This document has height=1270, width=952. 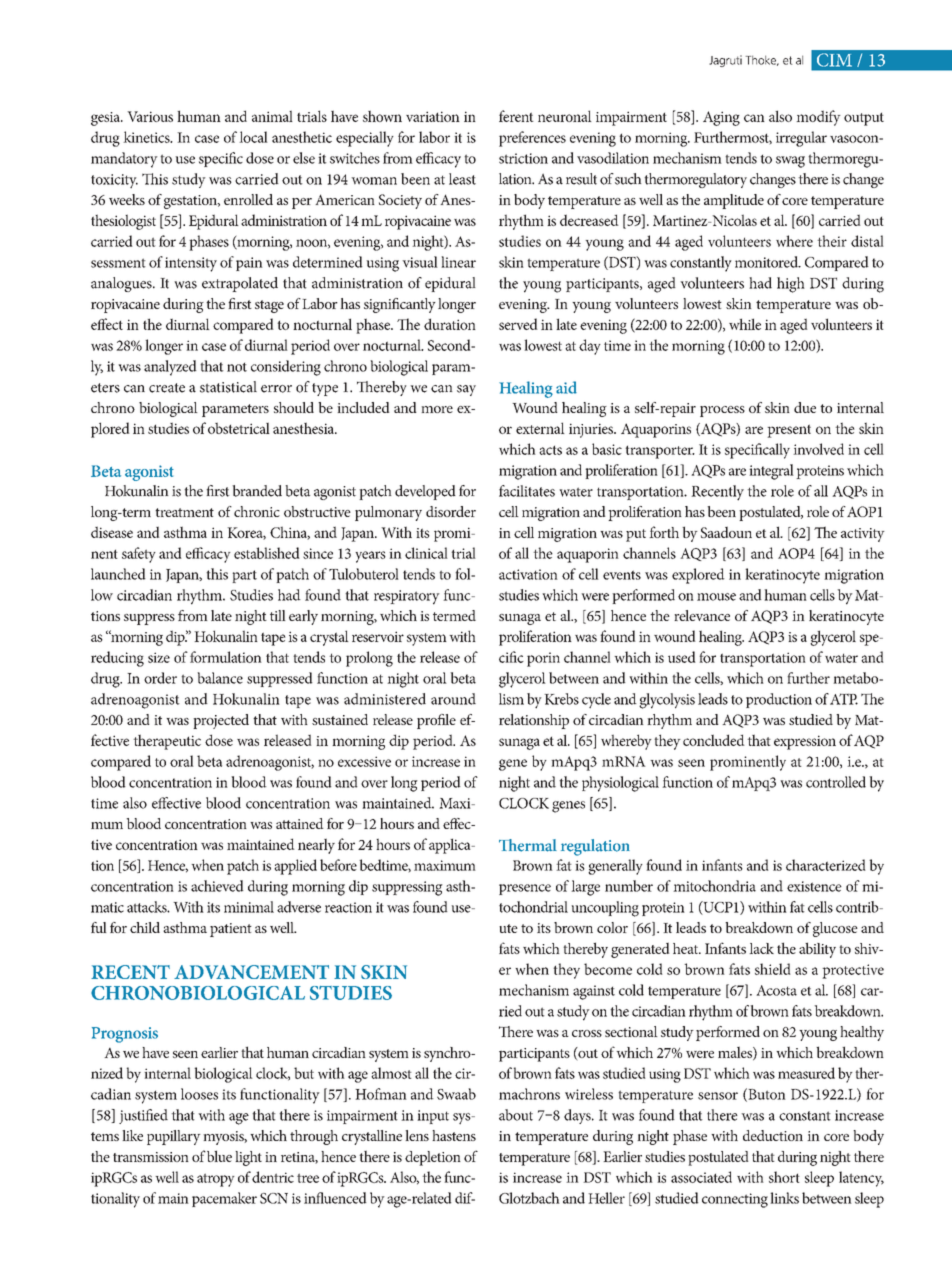 I want to click on clinical, so click(x=426, y=553).
